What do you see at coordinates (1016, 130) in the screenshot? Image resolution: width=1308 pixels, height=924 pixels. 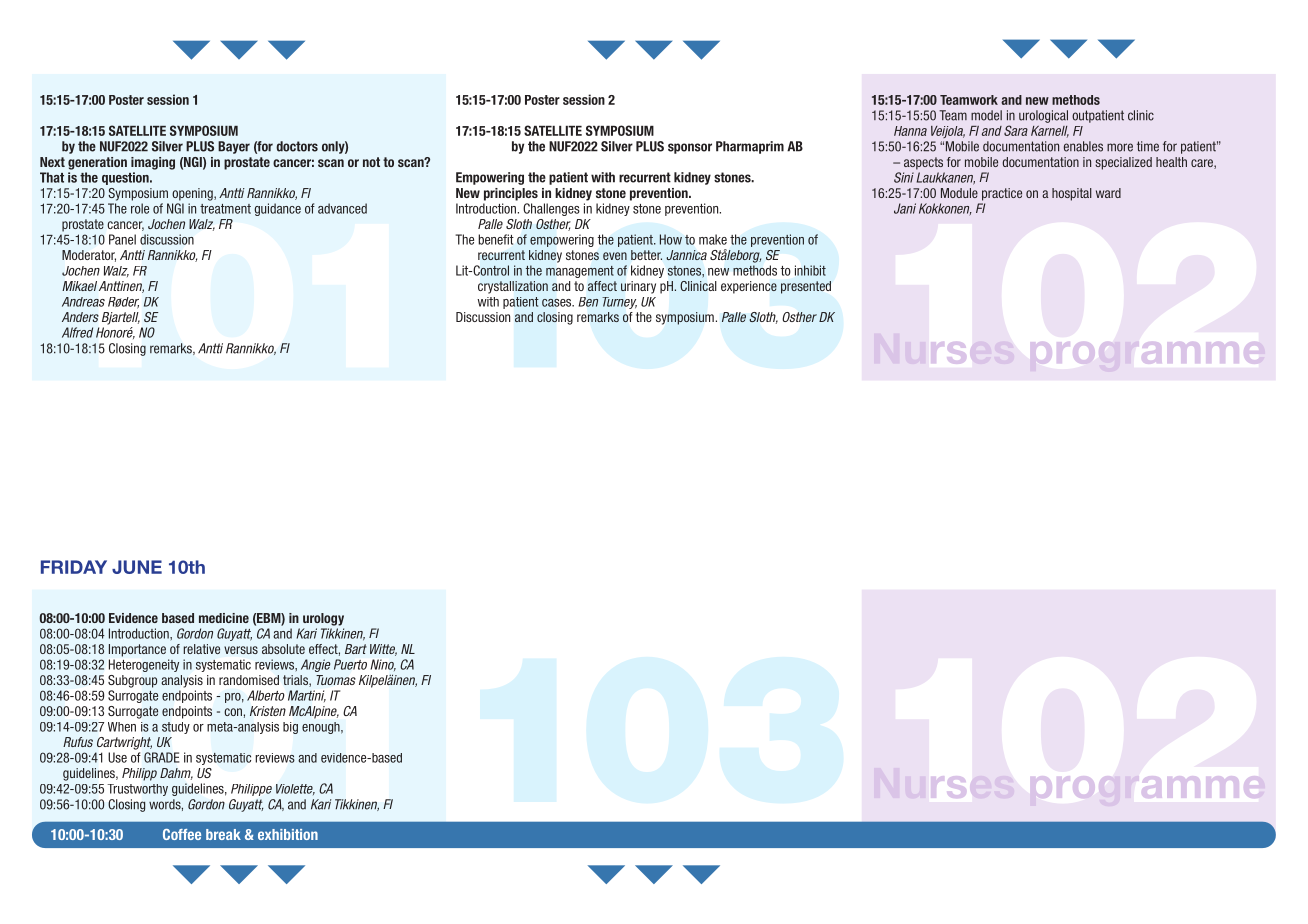 I see `Sara` at bounding box center [1016, 130].
